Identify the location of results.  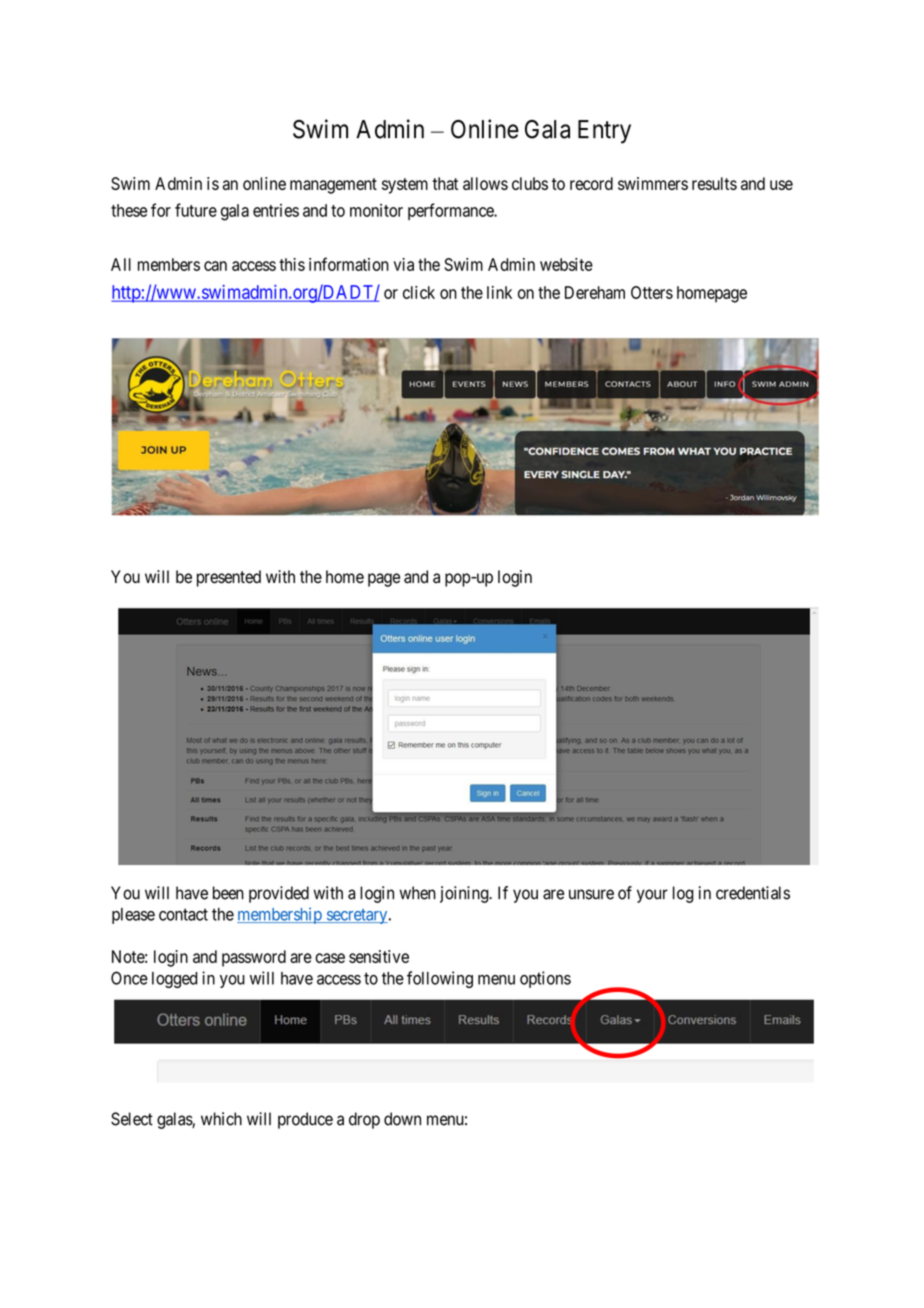
(714, 183).
